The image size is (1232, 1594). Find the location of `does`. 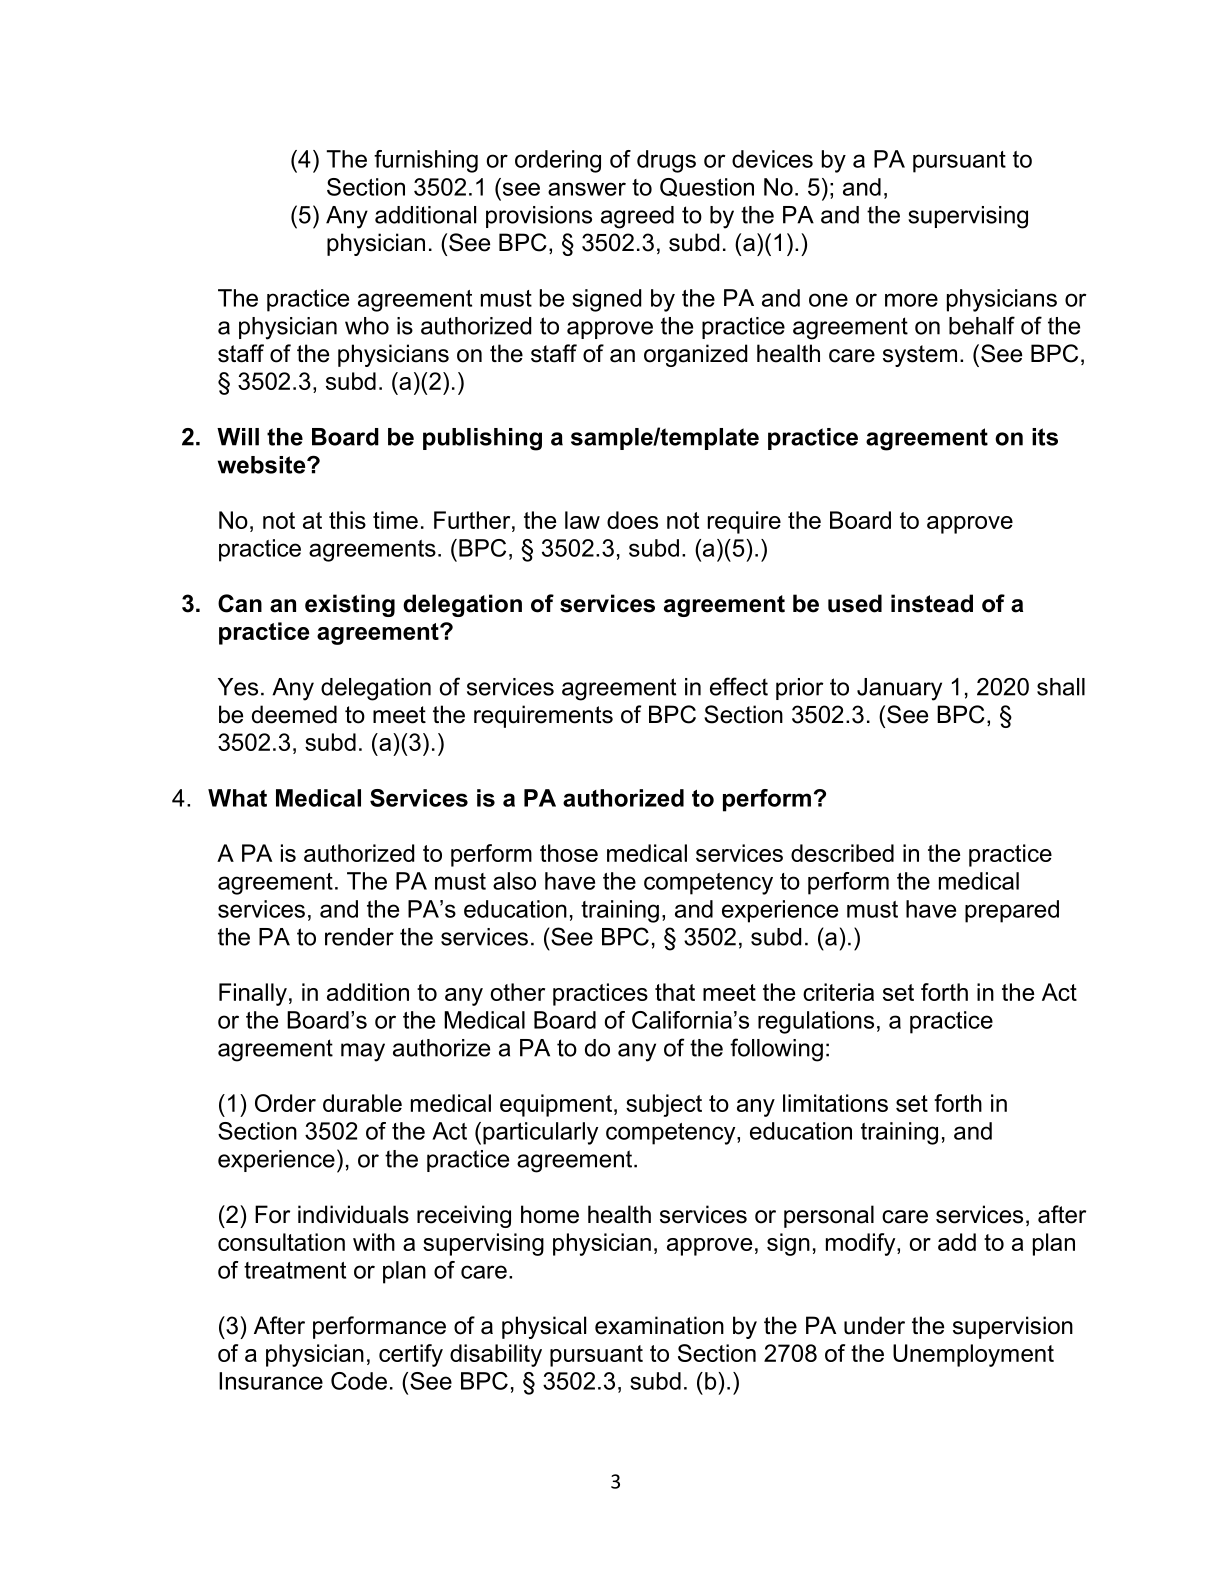

does is located at coordinates (632, 520).
